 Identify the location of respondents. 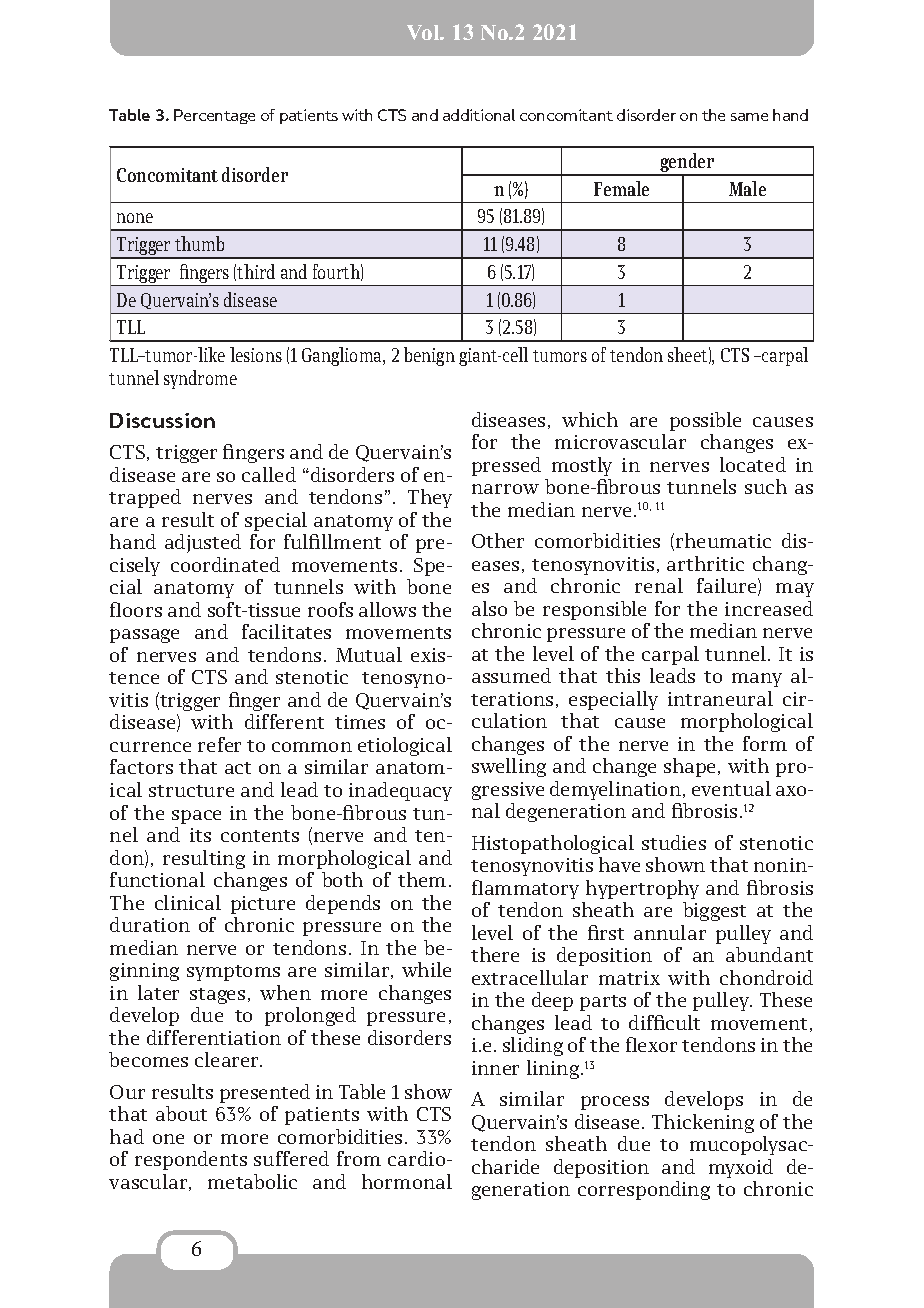
(191, 1160).
